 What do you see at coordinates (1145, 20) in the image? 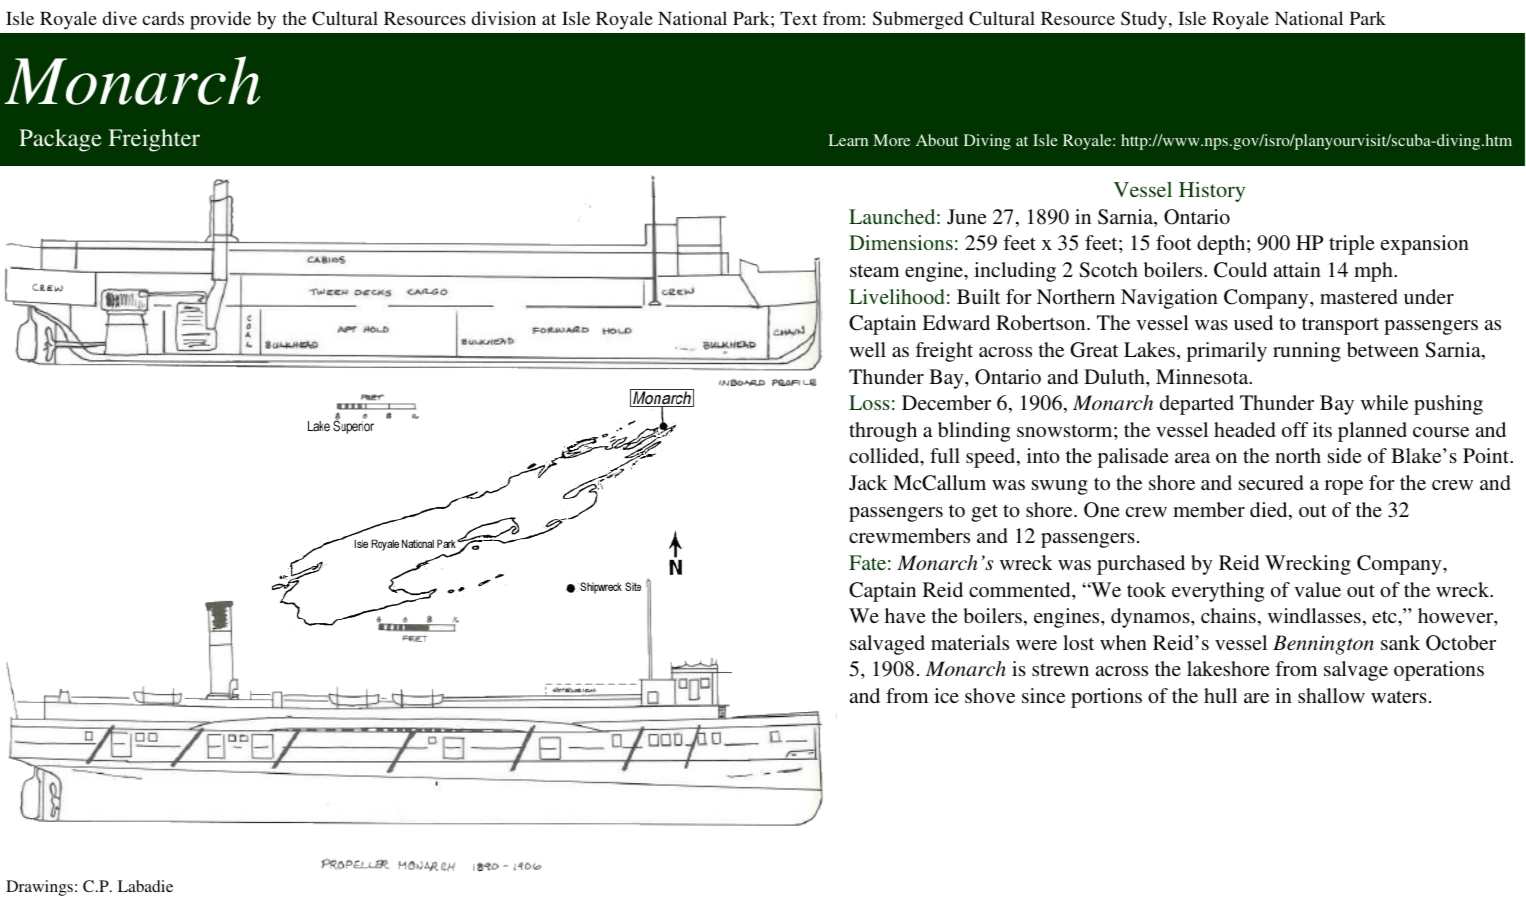
I see `Study` at bounding box center [1145, 20].
